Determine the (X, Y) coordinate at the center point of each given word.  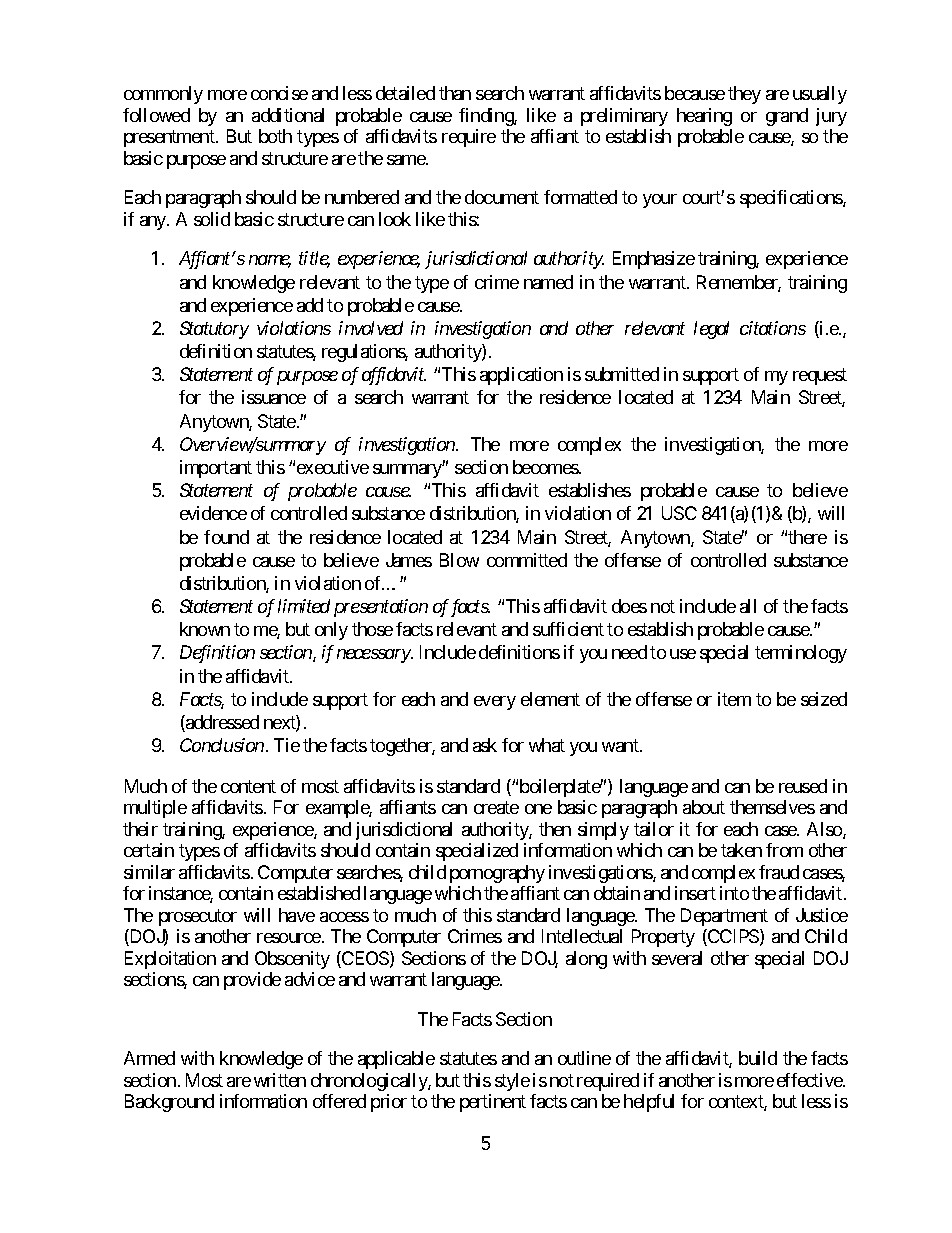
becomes (546, 467)
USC (679, 513)
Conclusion (222, 745)
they (744, 95)
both (275, 136)
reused (803, 786)
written (280, 1080)
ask (485, 745)
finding (487, 117)
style (512, 1082)
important (216, 469)
